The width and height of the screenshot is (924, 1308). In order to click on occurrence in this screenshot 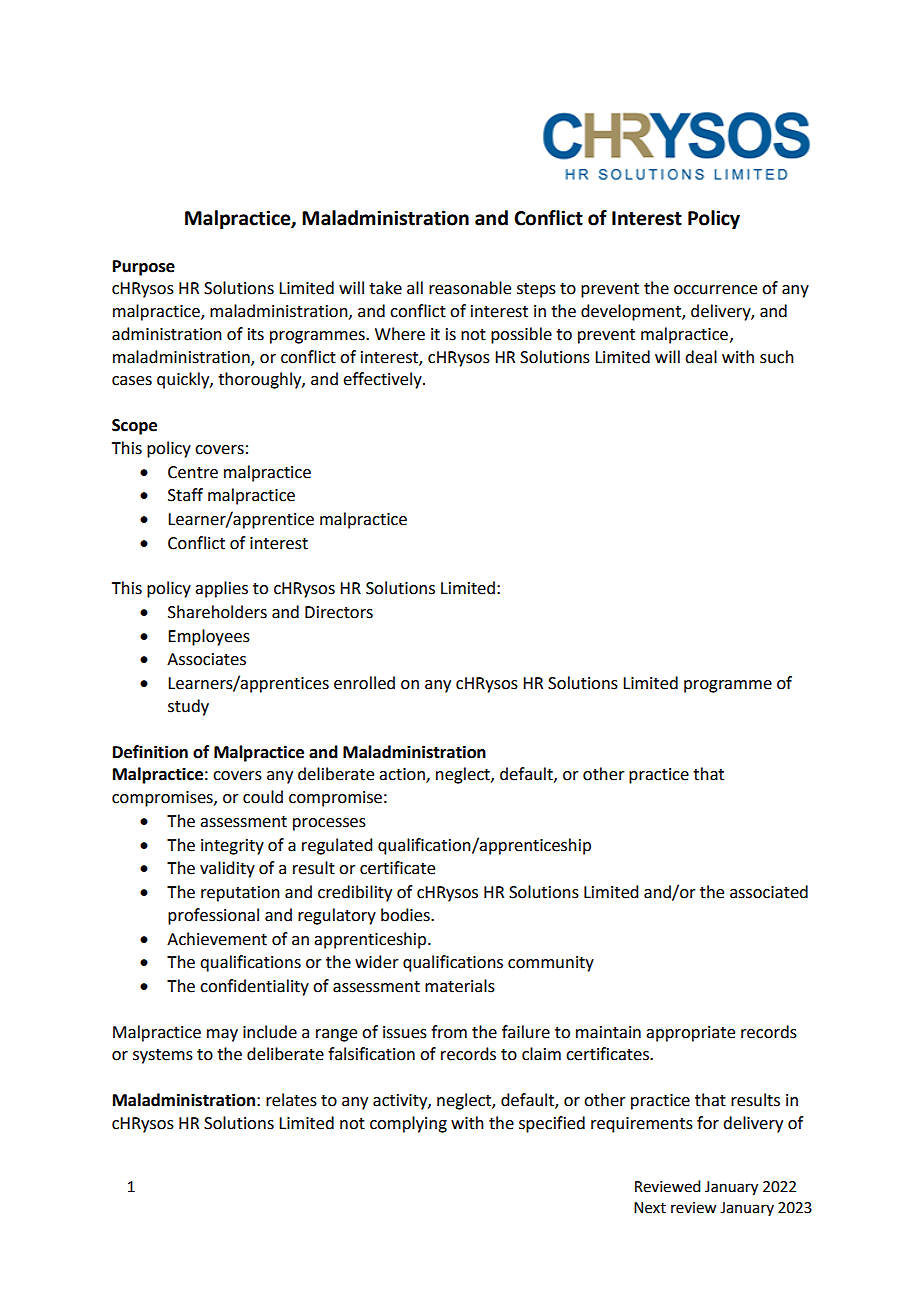, I will do `click(715, 290)`.
